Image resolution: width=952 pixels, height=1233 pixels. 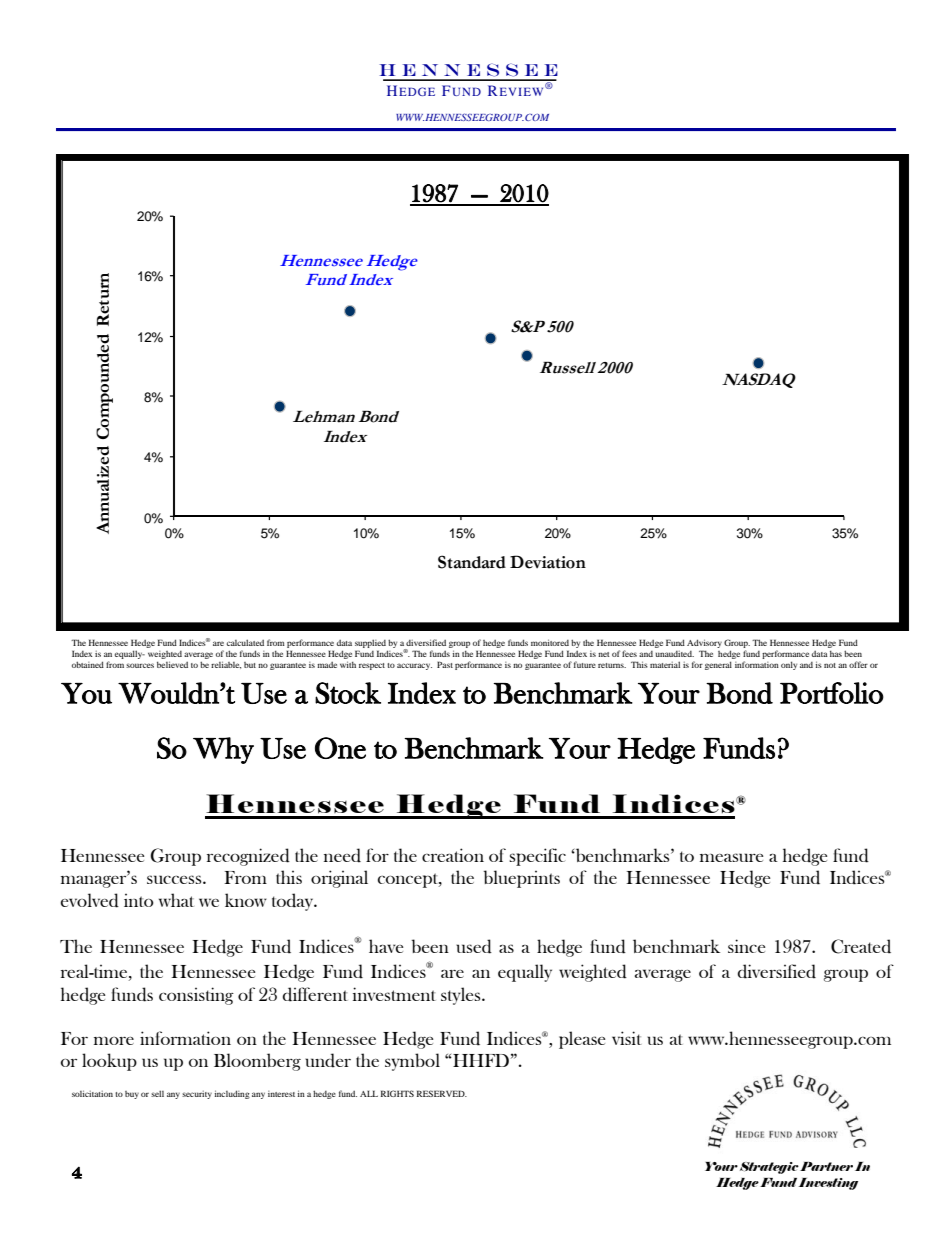 I want to click on Advisory, so click(x=704, y=645).
